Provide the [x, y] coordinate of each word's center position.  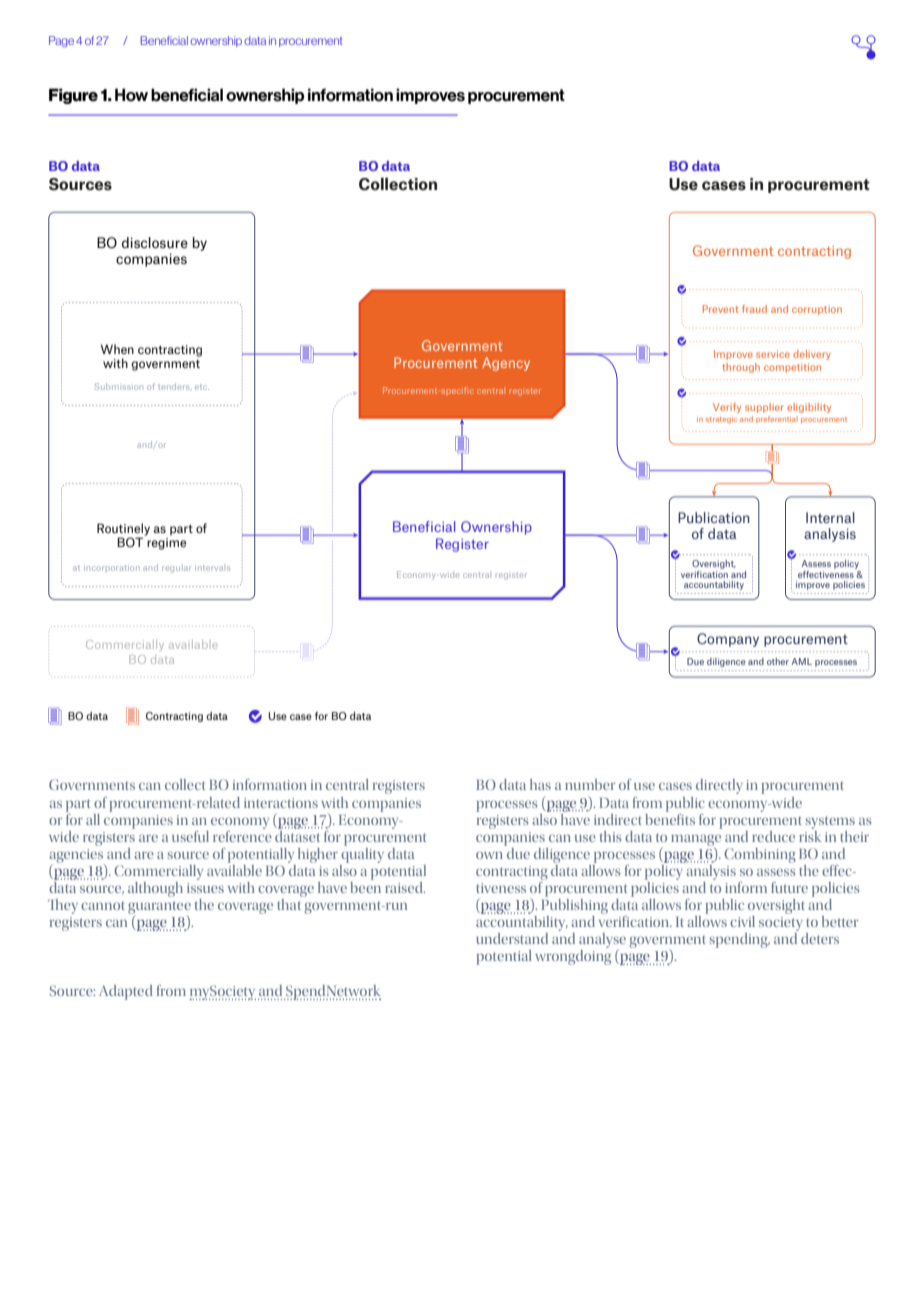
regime [166, 544]
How [131, 95]
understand [512, 938]
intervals [212, 568]
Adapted [126, 992]
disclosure [155, 242]
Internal [830, 517]
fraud [754, 309]
